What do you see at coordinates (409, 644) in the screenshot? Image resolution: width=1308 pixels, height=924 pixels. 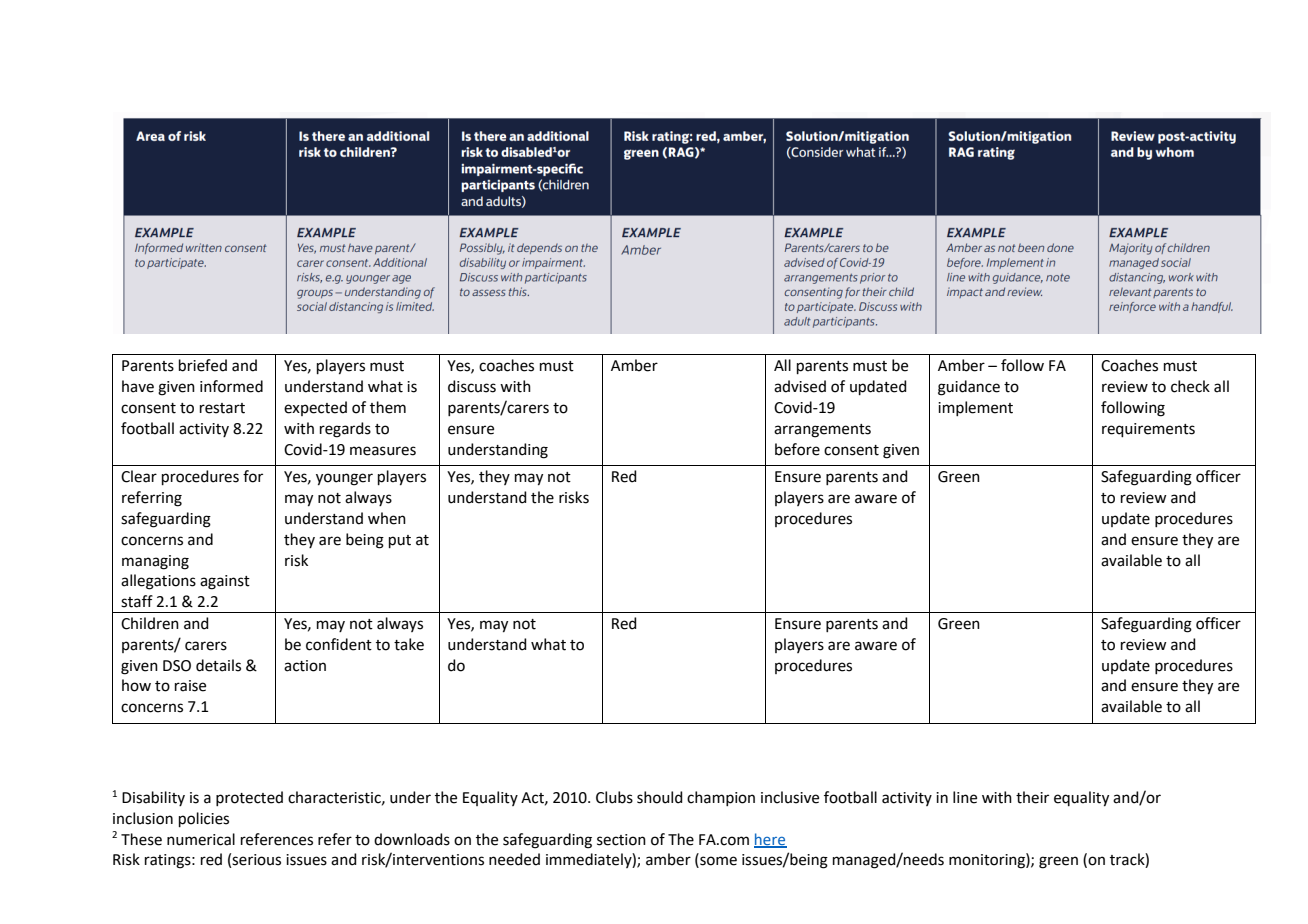 I see `take` at bounding box center [409, 644].
